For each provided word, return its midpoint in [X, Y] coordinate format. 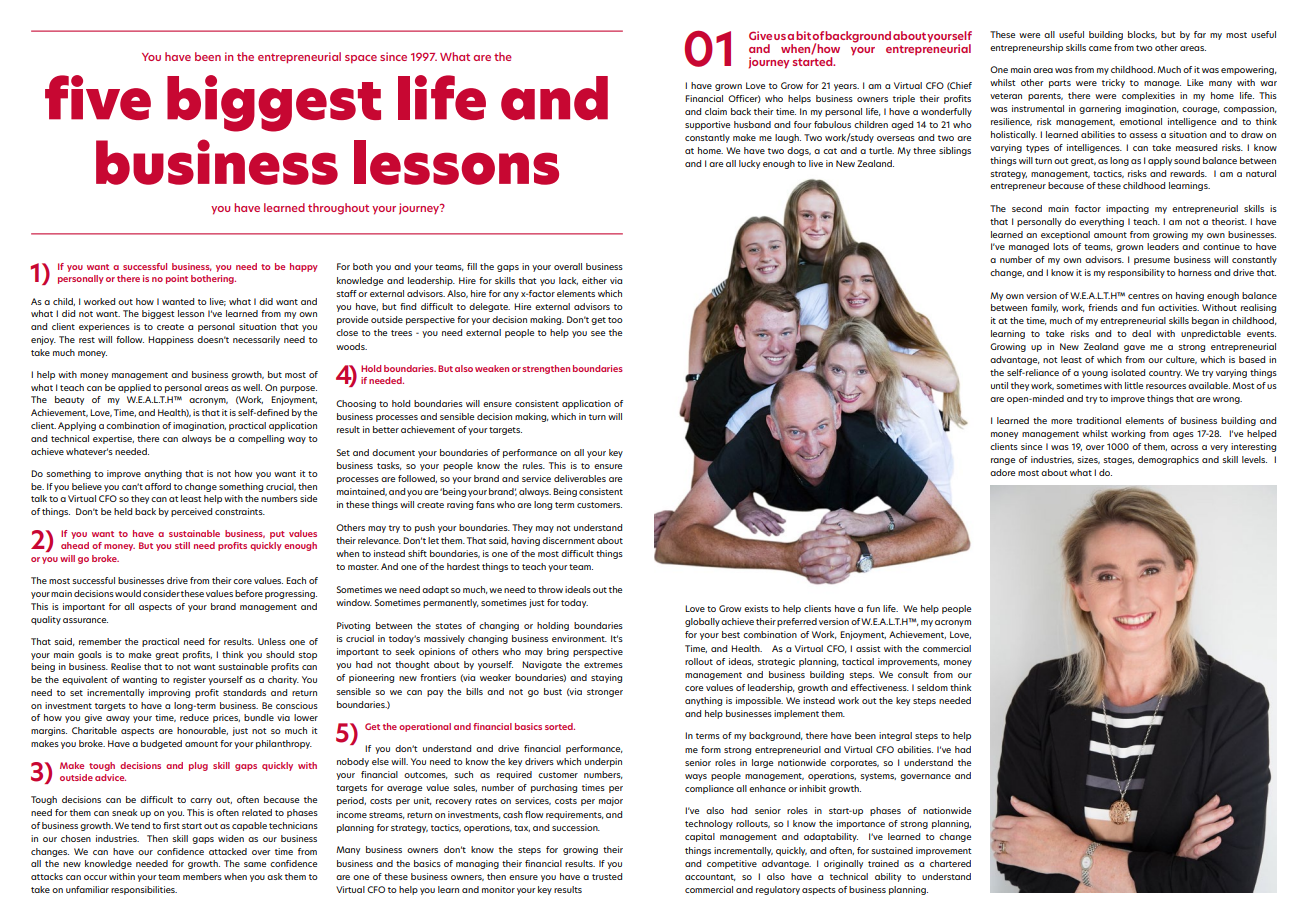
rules [534, 465]
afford [158, 486]
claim [716, 111]
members [202, 876]
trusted [607, 876]
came [1100, 48]
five [98, 97]
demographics [1168, 460]
